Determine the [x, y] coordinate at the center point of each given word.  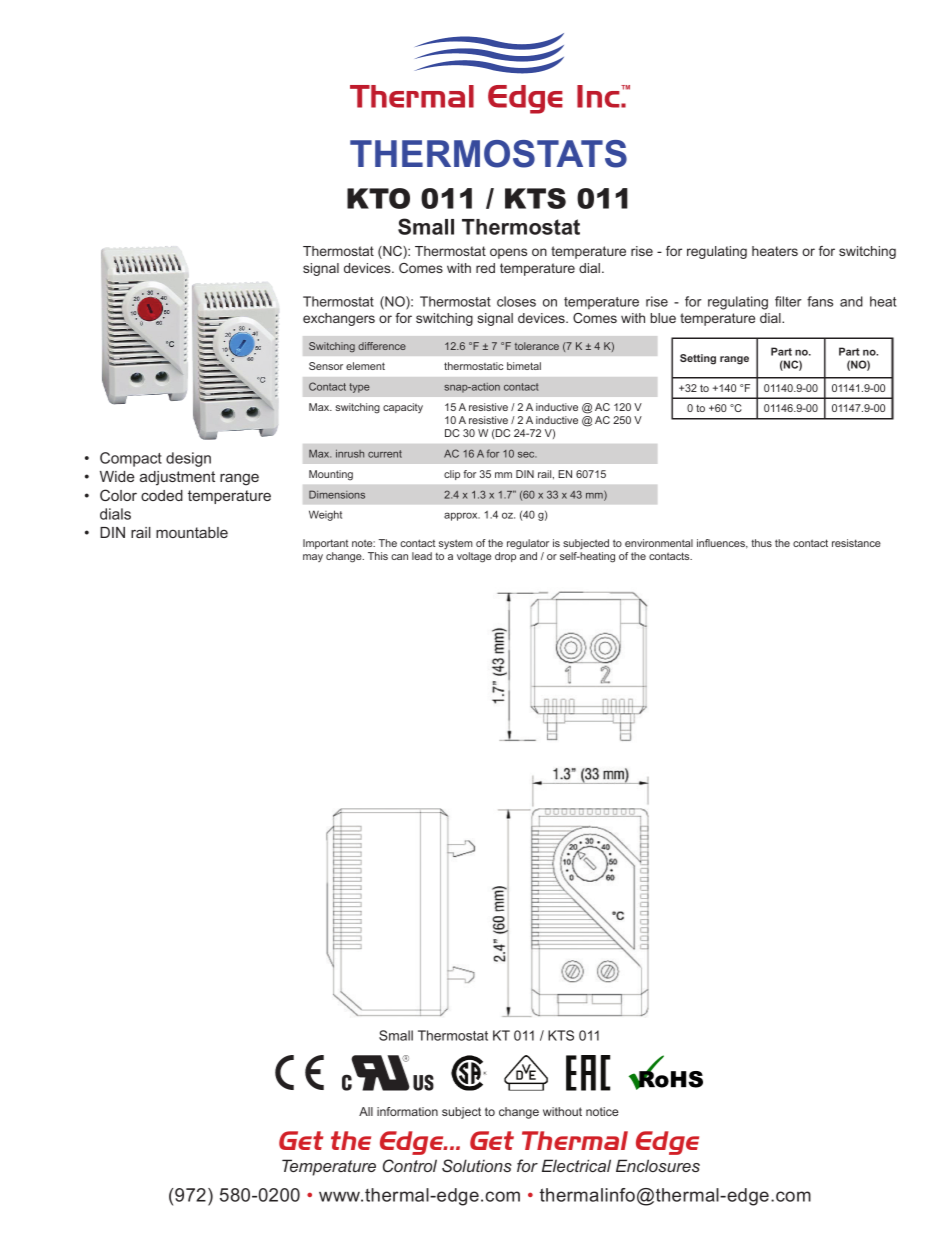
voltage [474, 557]
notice [602, 1111]
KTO [378, 198]
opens [508, 253]
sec [527, 455]
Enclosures [658, 1165]
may [313, 558]
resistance [856, 543]
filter [788, 301]
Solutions [477, 1165]
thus [761, 543]
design [188, 459]
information [407, 1111]
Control [410, 1165]
